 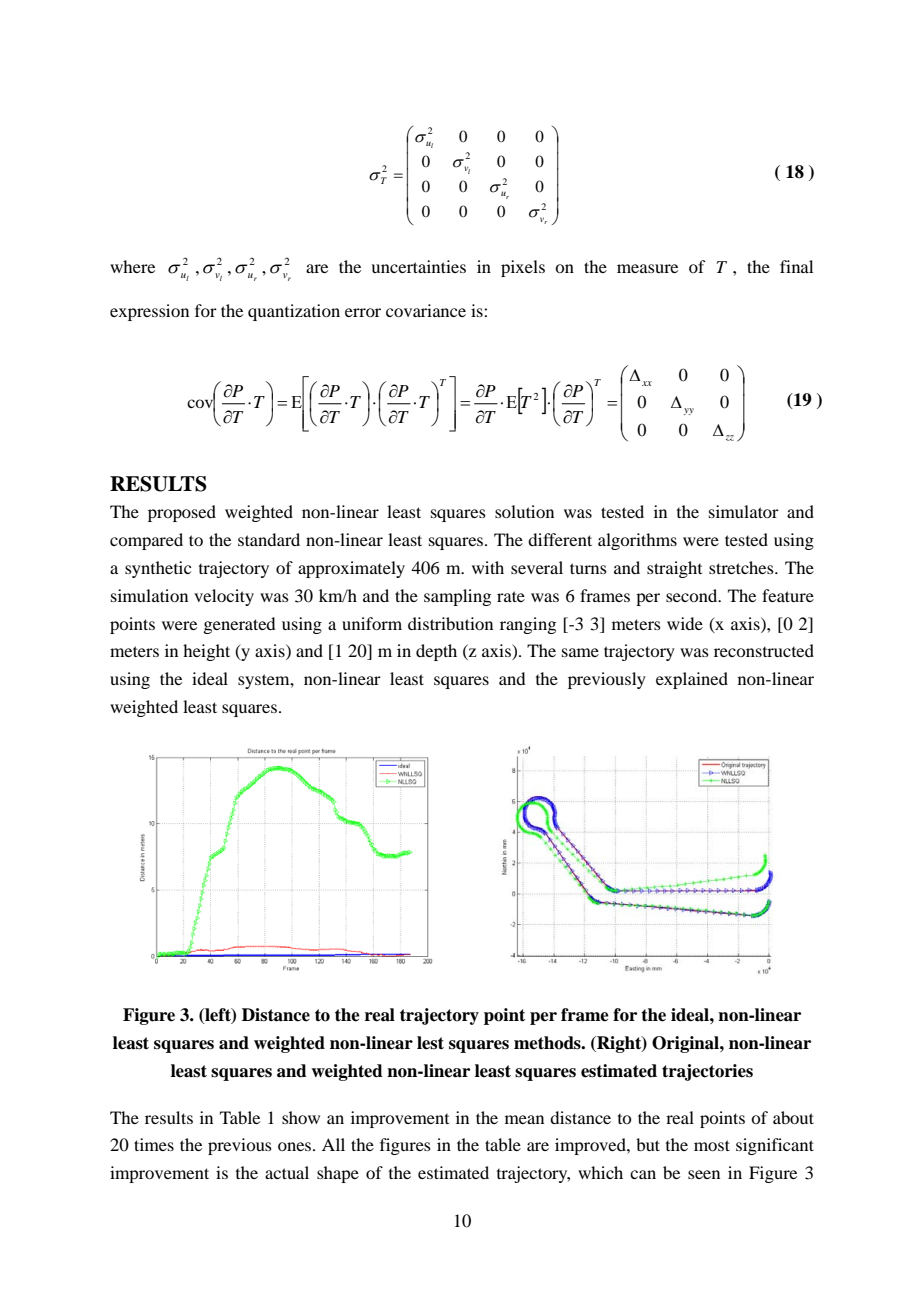 What do you see at coordinates (744, 511) in the screenshot?
I see `simulator` at bounding box center [744, 511].
